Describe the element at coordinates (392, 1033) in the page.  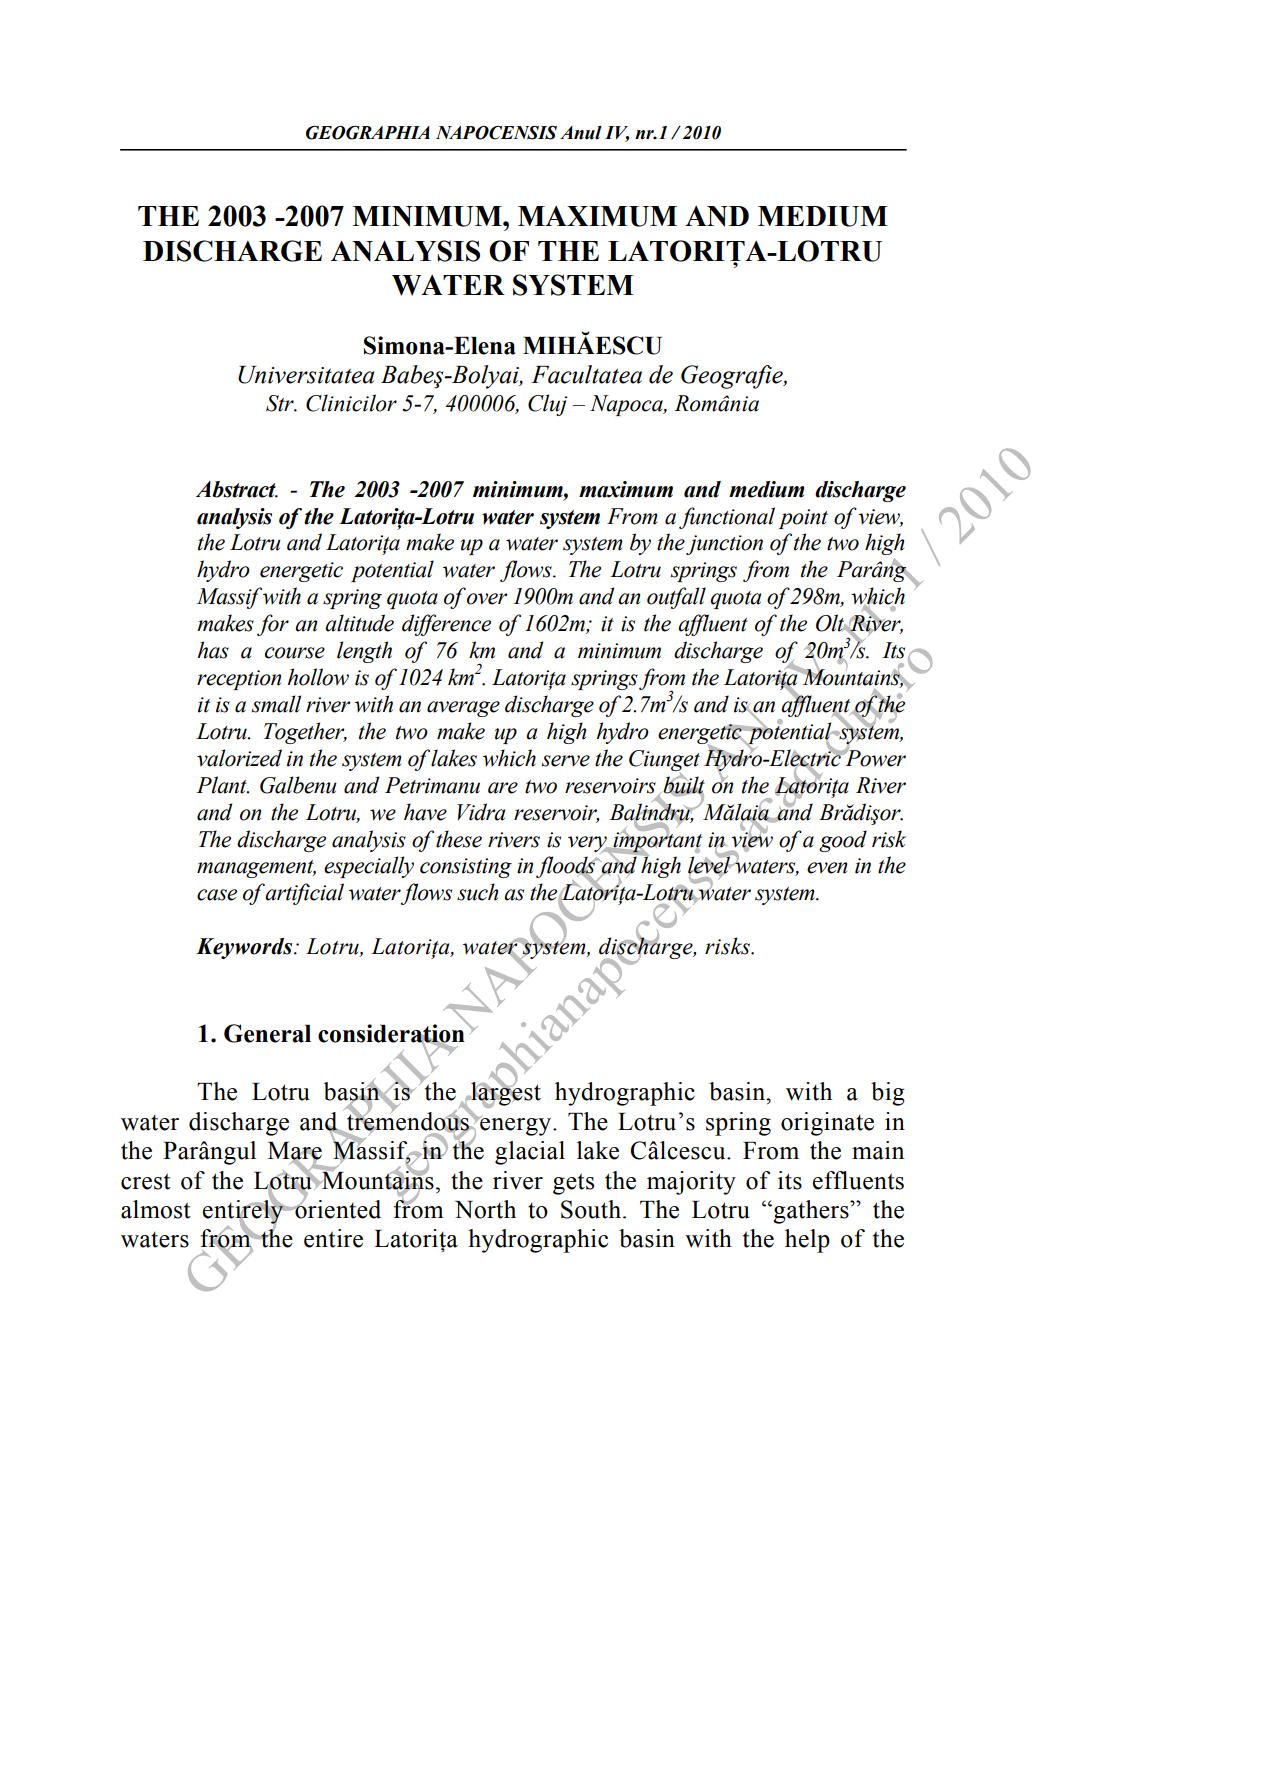
I see `consideration` at that location.
